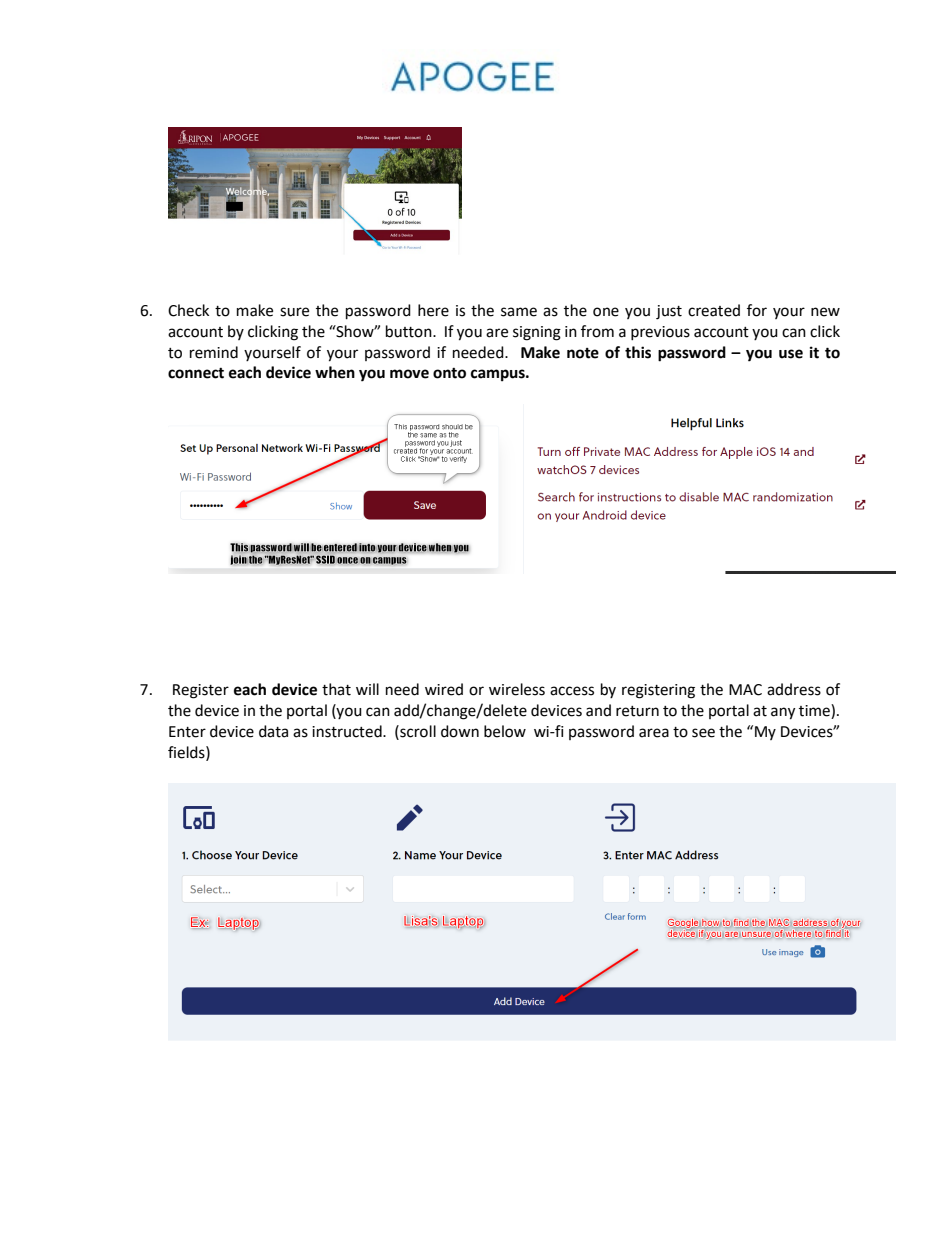 This screenshot has height=1233, width=952. I want to click on use, so click(791, 354).
